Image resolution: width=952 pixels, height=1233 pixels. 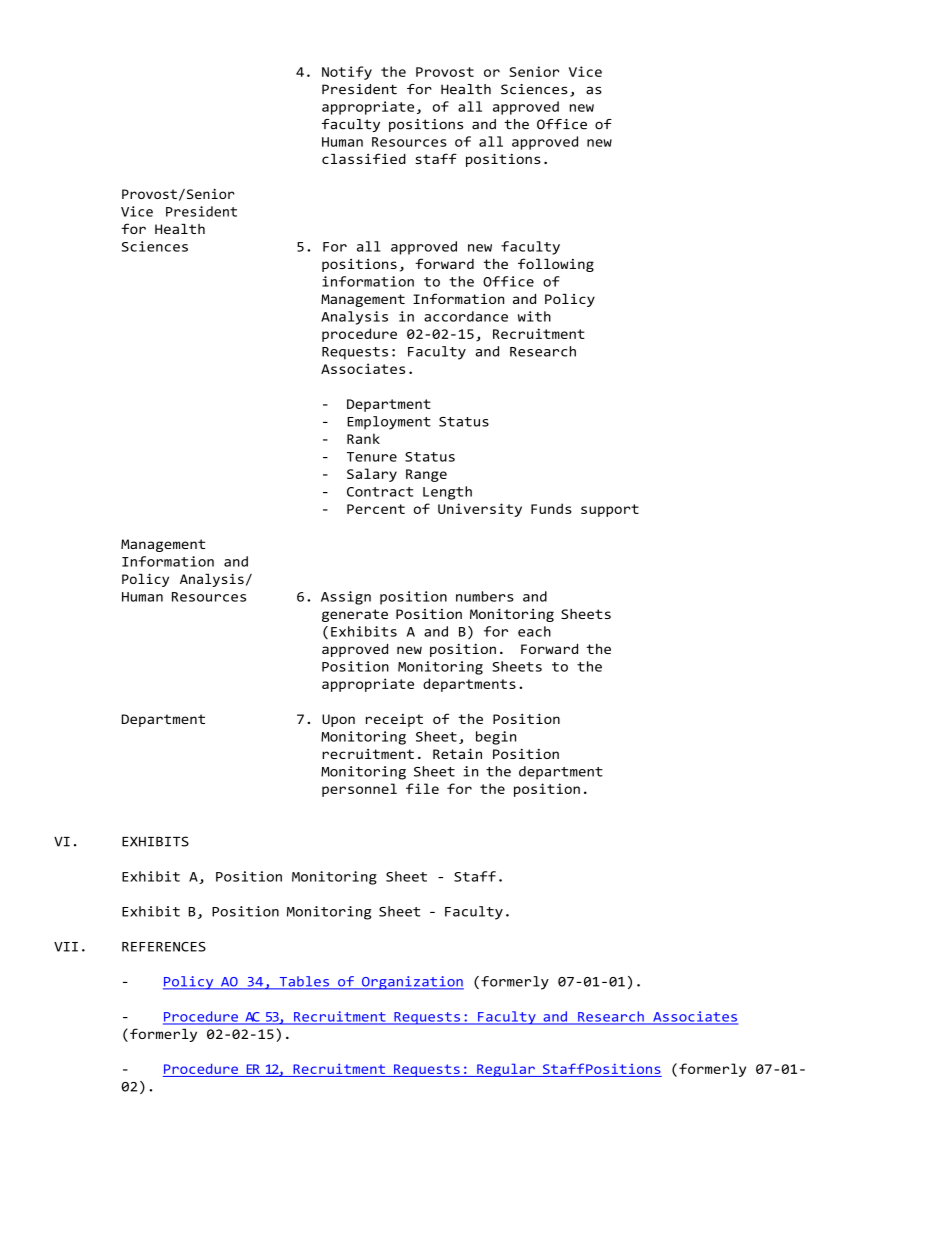 I want to click on REFERENCES, so click(x=164, y=947).
